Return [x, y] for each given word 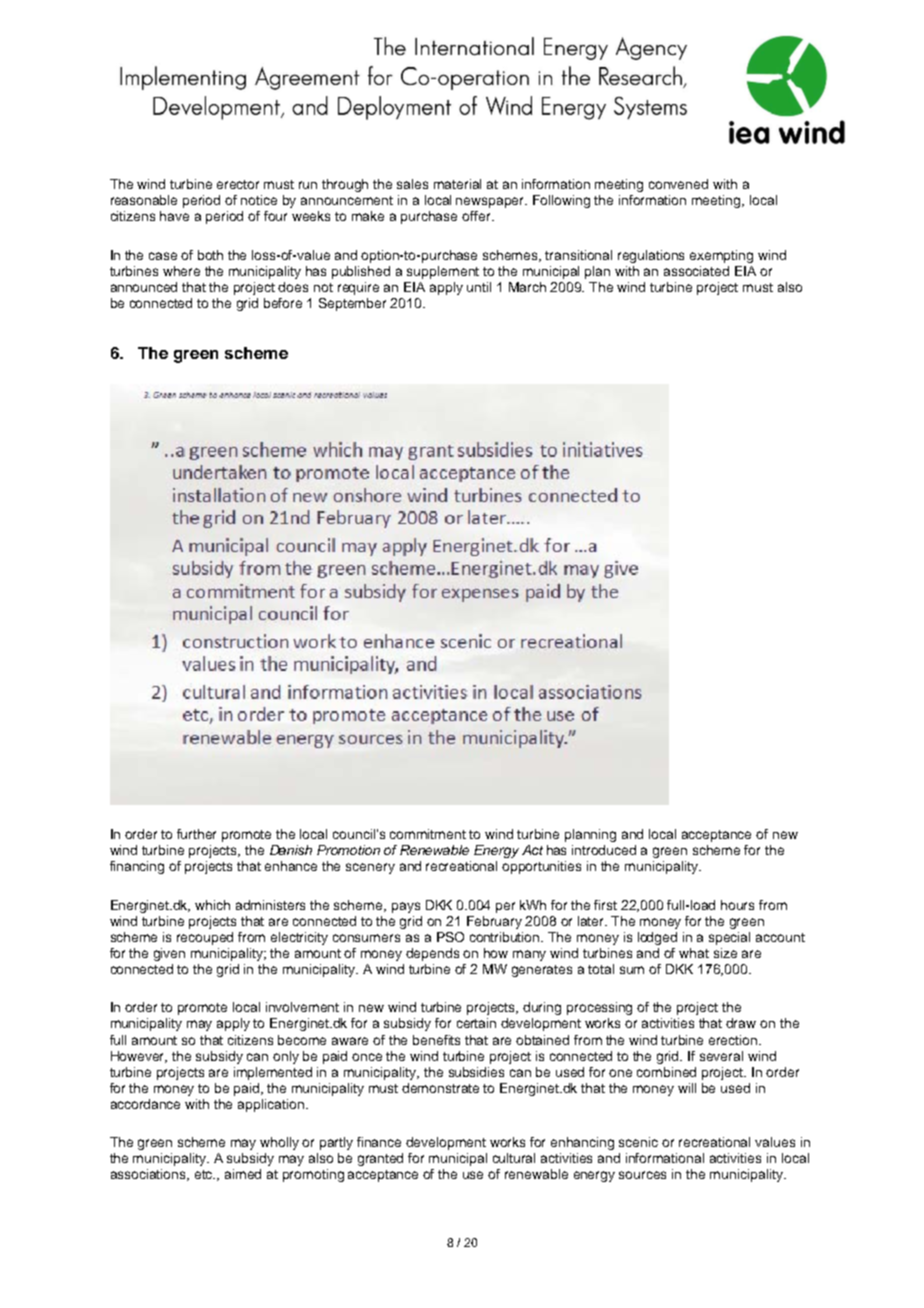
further [196, 834]
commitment [428, 834]
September [352, 304]
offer [477, 216]
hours [737, 905]
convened [678, 184]
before [283, 303]
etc [205, 1174]
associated [696, 271]
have [174, 216]
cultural [514, 1158]
